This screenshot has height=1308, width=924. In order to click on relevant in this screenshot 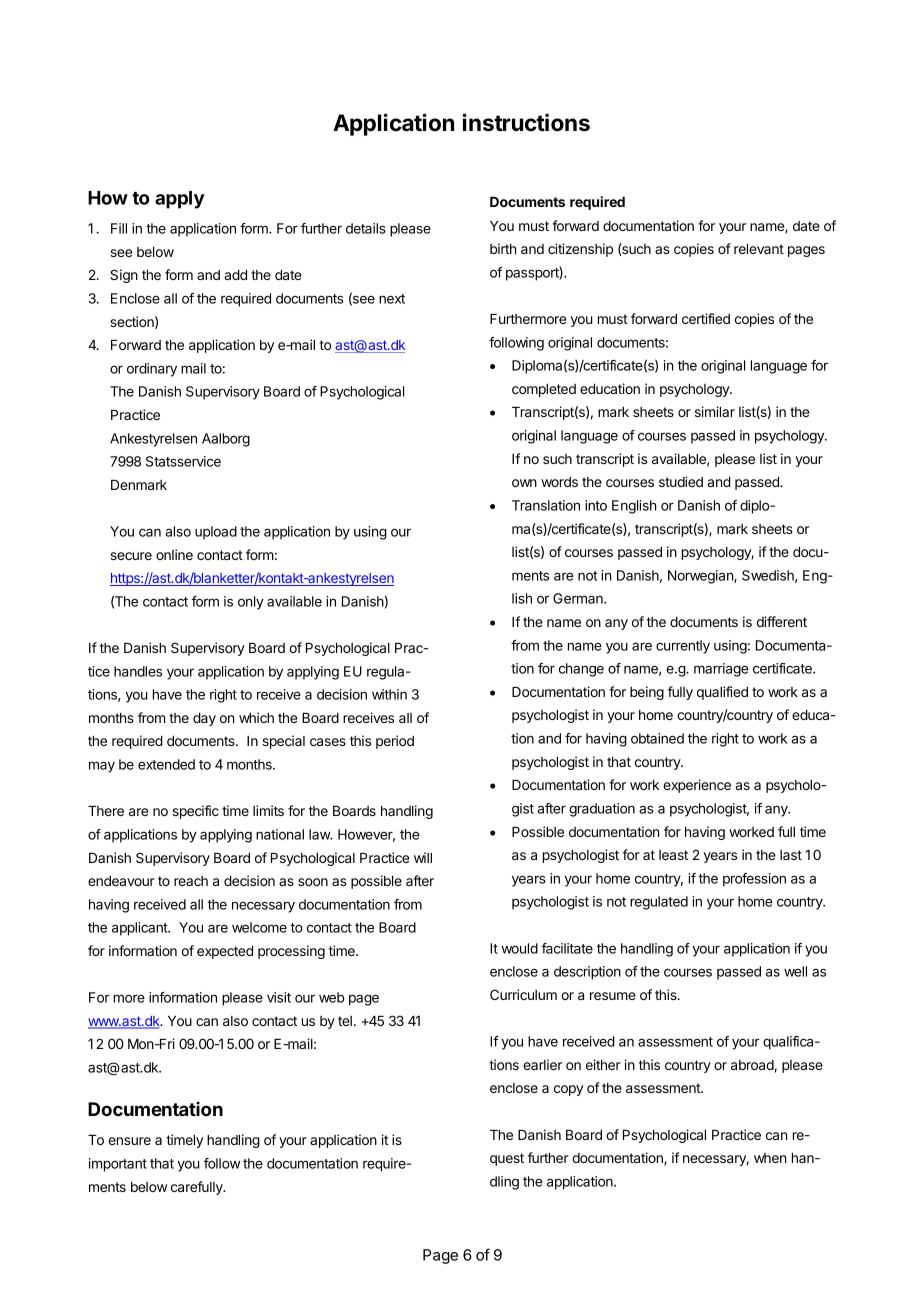, I will do `click(759, 249)`.
